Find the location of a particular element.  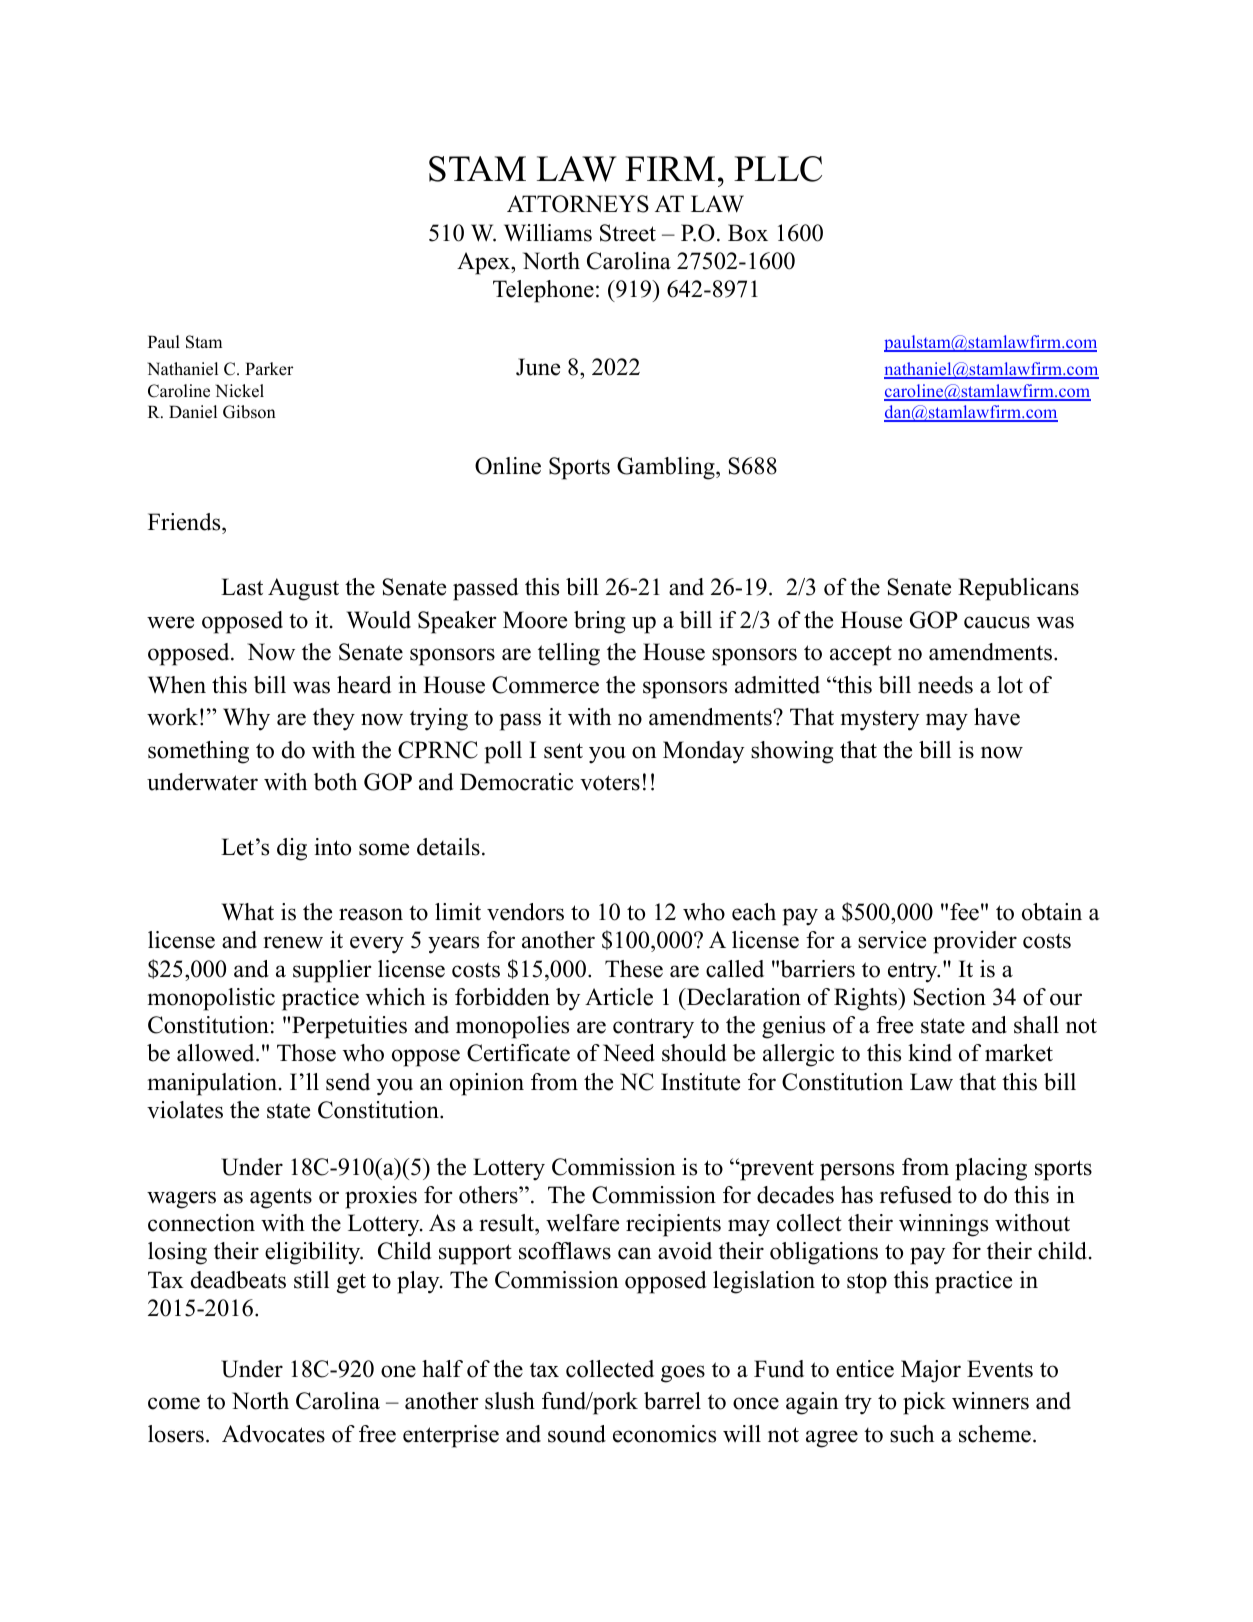

both is located at coordinates (335, 782).
